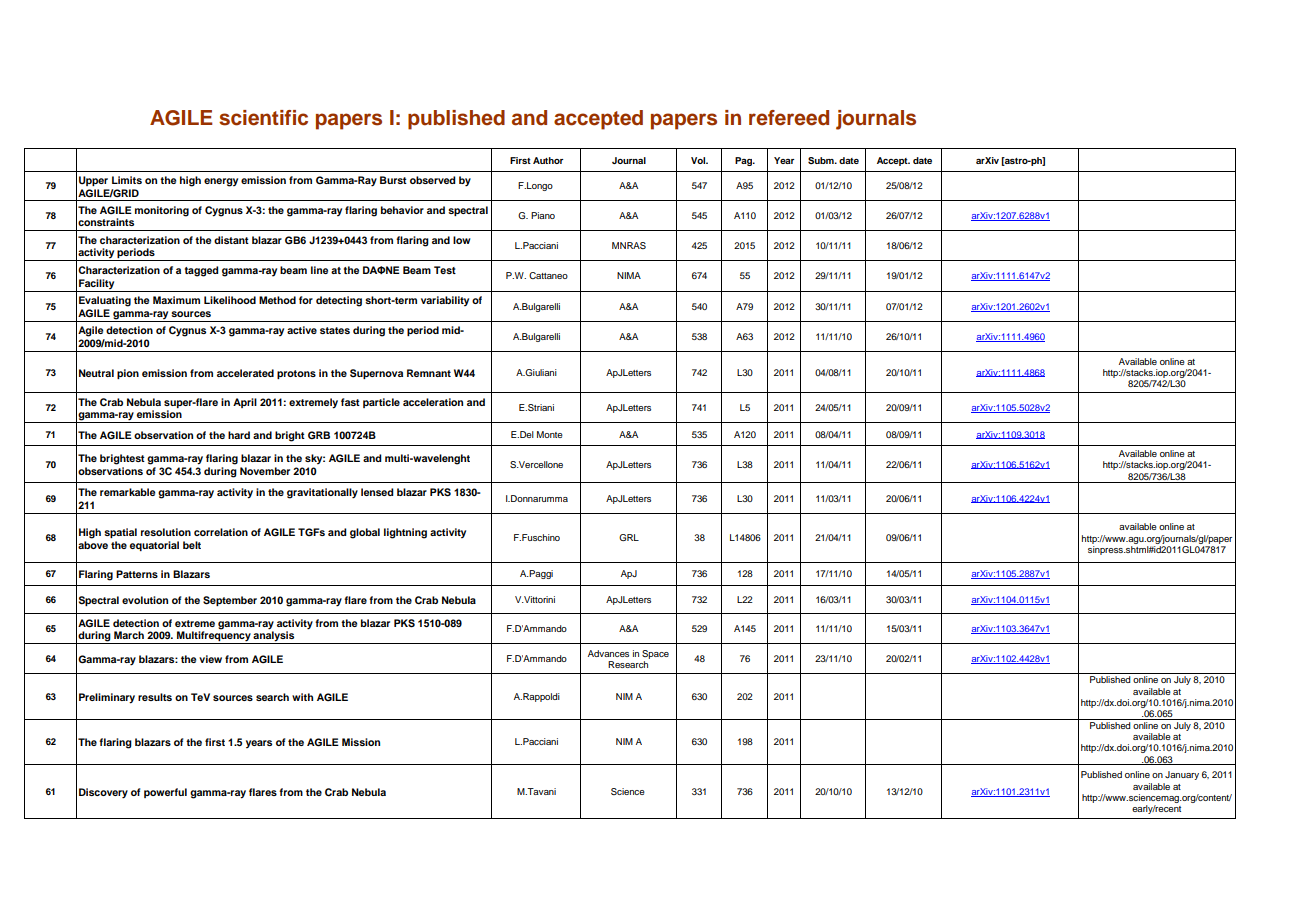  I want to click on November, so click(265, 471).
